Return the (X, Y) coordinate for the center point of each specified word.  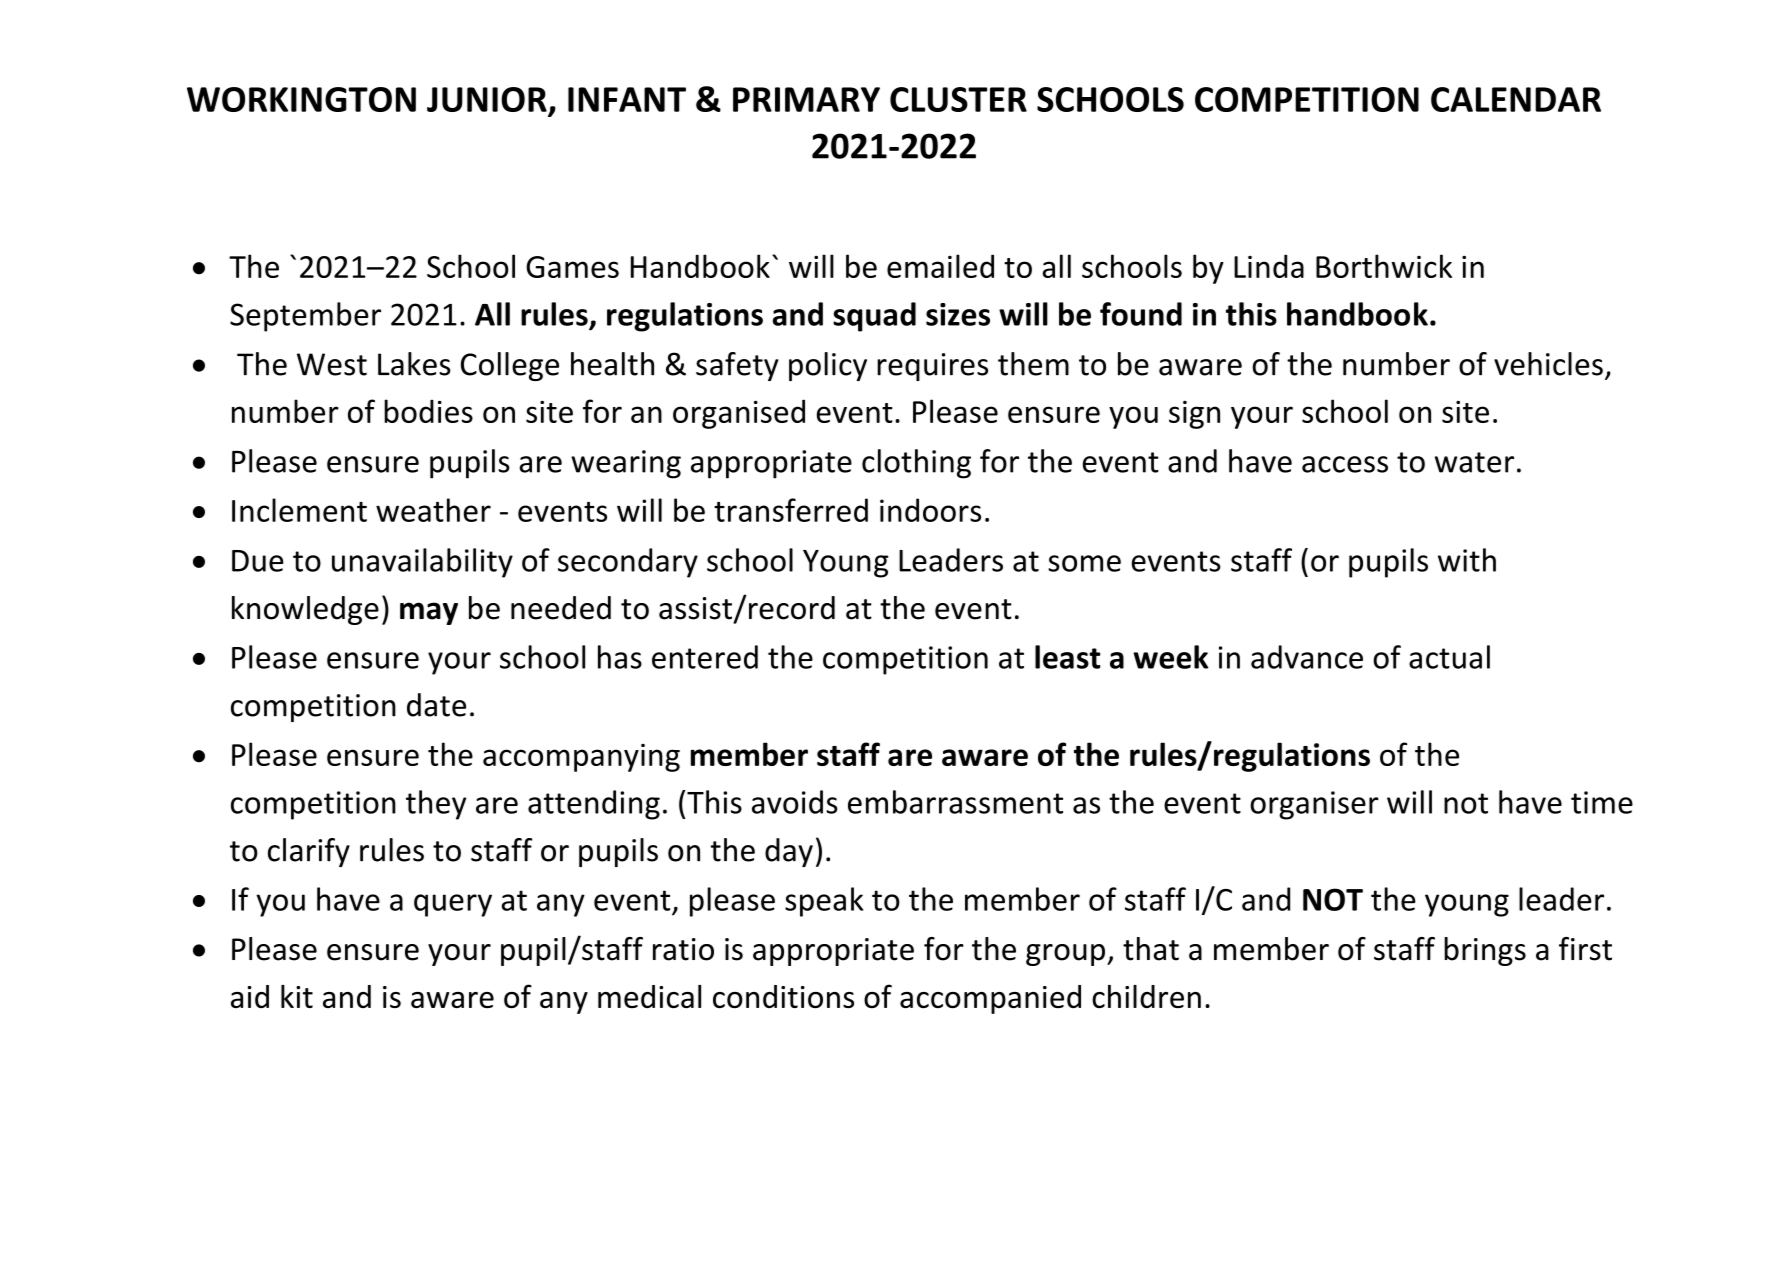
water (1474, 462)
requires (932, 367)
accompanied (990, 999)
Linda (1269, 266)
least (1067, 657)
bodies (428, 411)
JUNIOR (487, 99)
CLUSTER (958, 99)
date (436, 705)
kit (297, 996)
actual (1449, 657)
